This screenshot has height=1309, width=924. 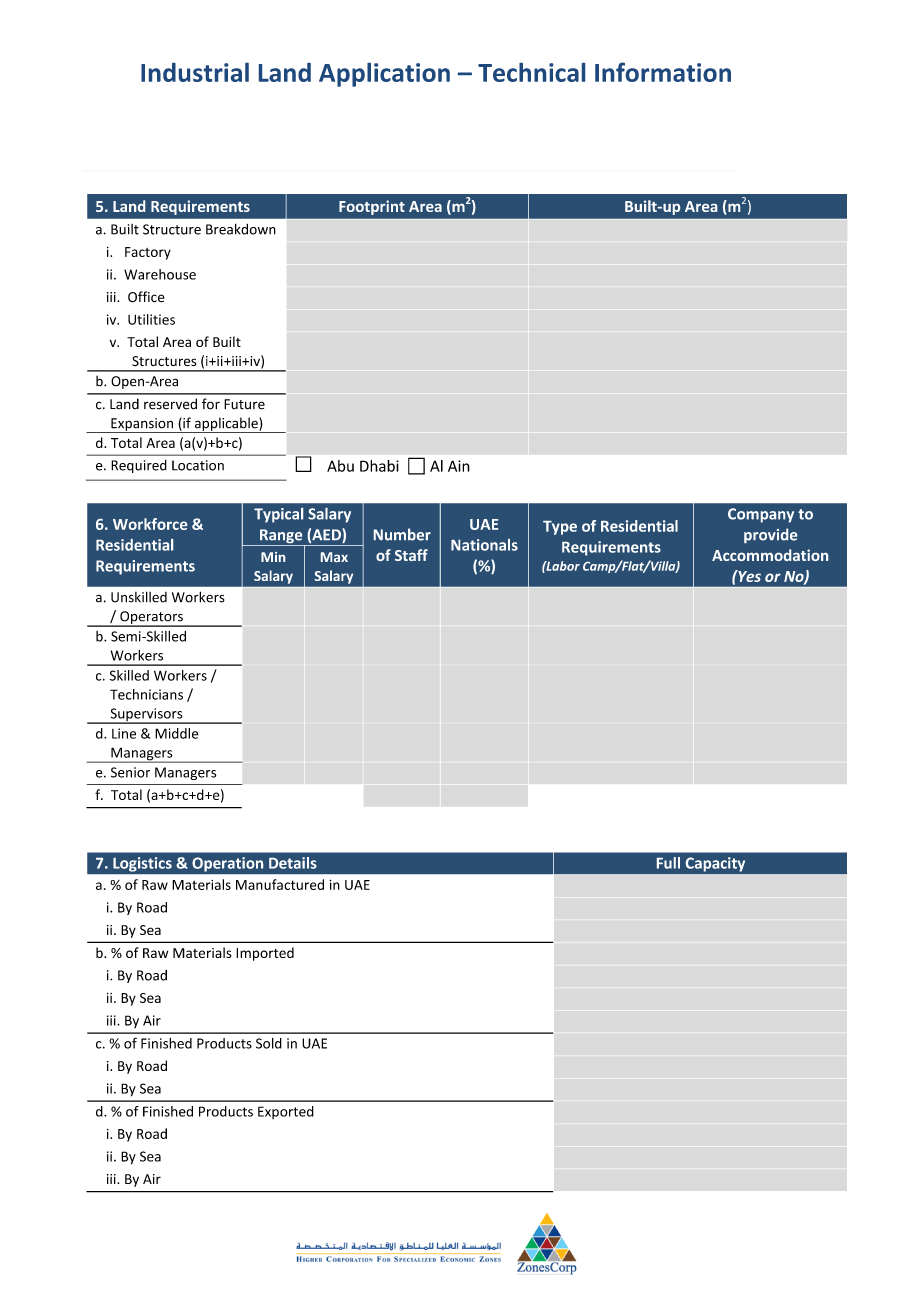 I want to click on Application, so click(x=384, y=75).
